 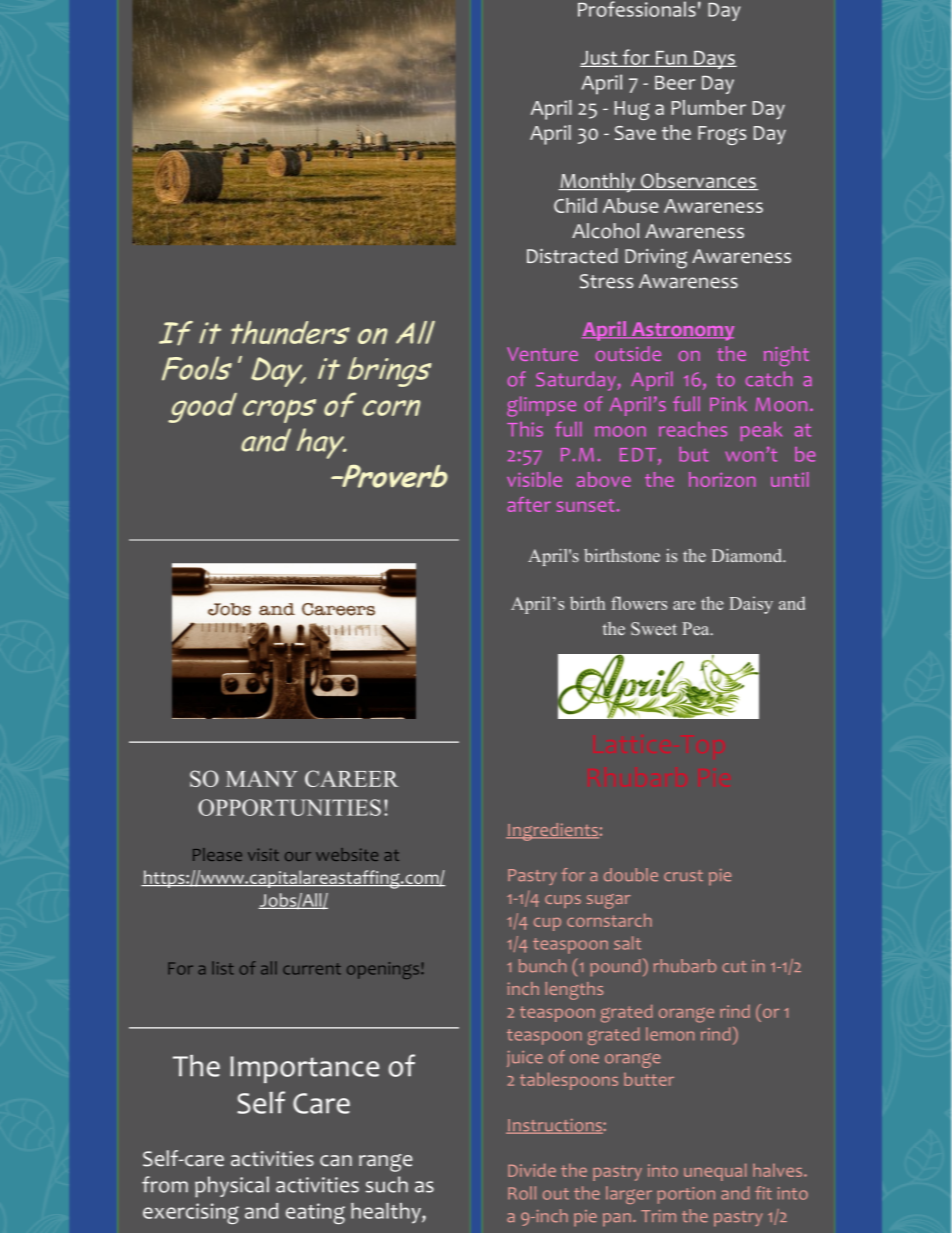 I want to click on Sweet, so click(x=654, y=628).
